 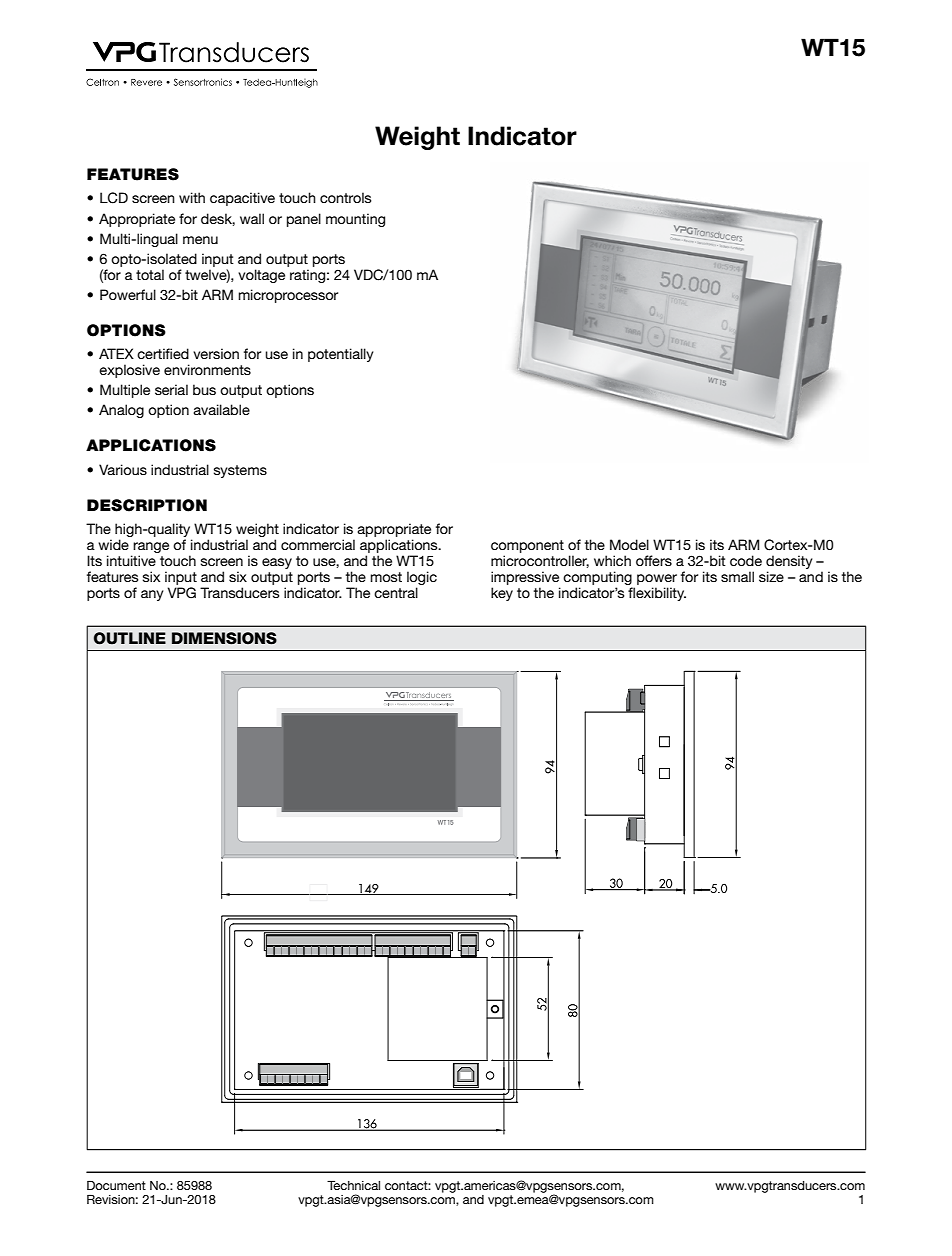 What do you see at coordinates (353, 1185) in the screenshot?
I see `Technical` at bounding box center [353, 1185].
